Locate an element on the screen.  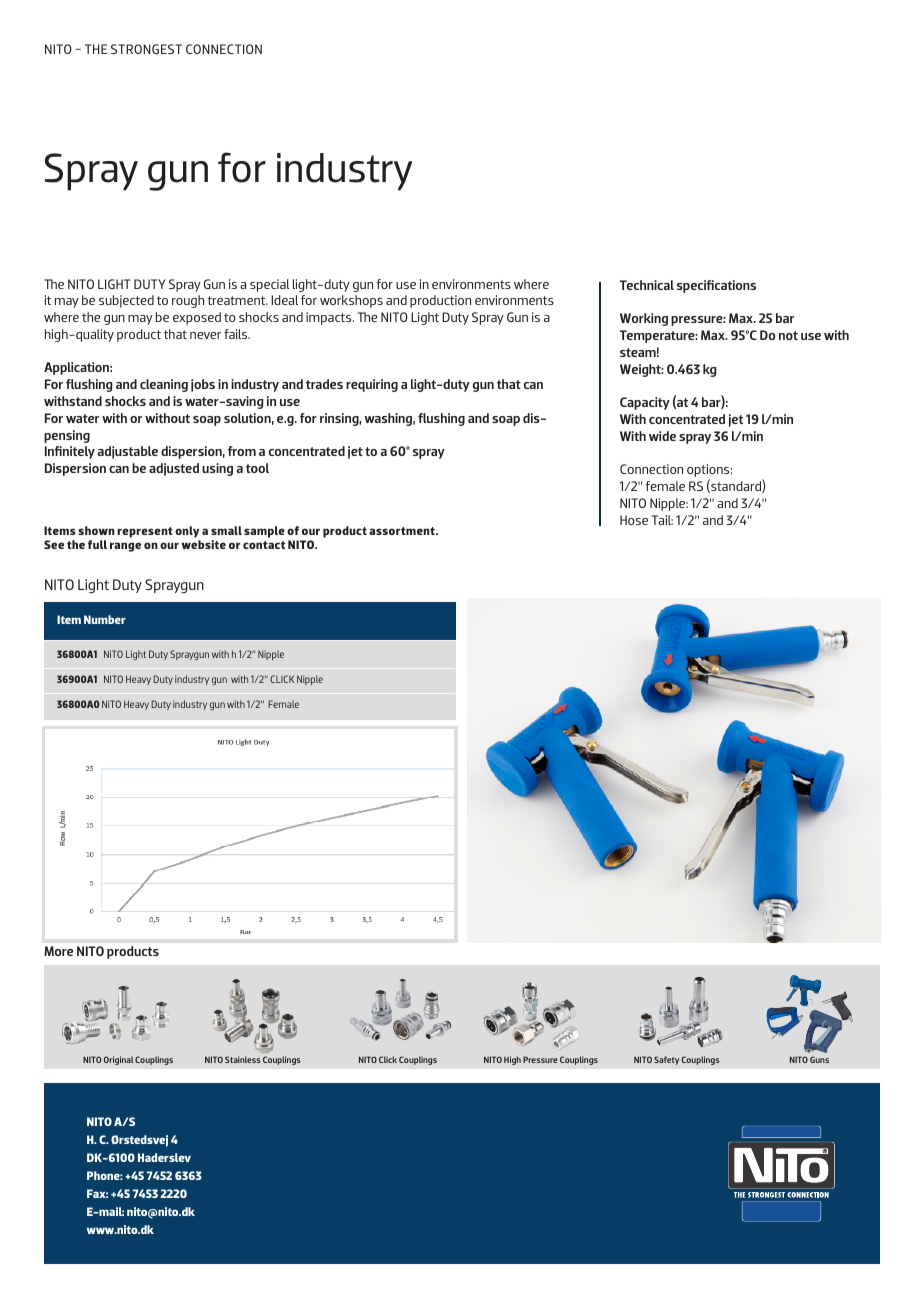
contact is located at coordinates (264, 545).
